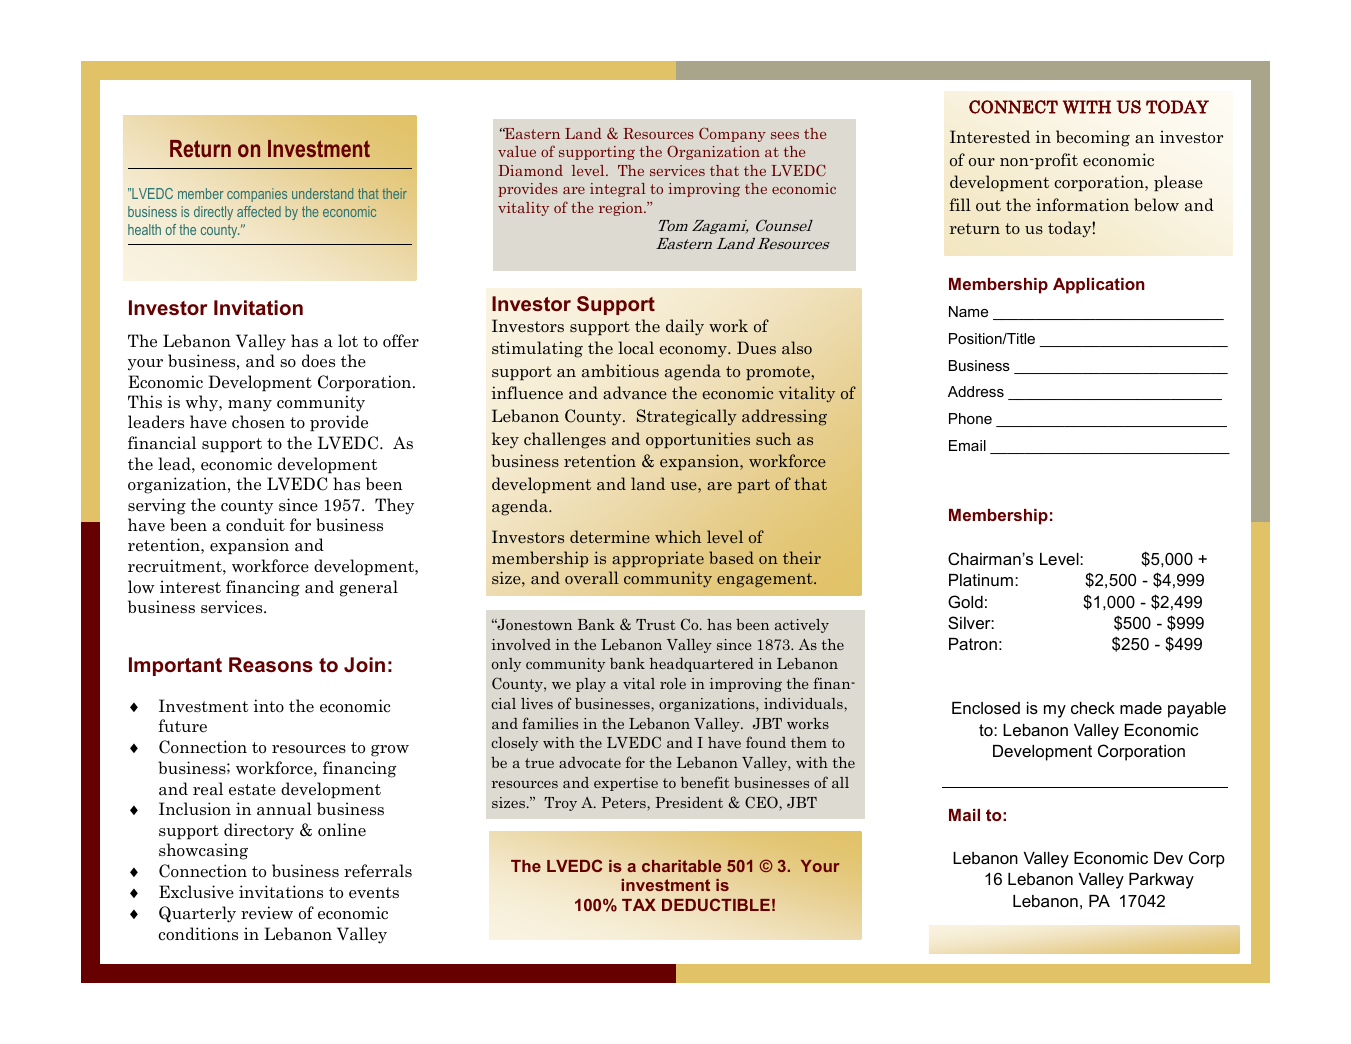 The width and height of the screenshot is (1351, 1044). I want to click on headquartered, so click(702, 665).
